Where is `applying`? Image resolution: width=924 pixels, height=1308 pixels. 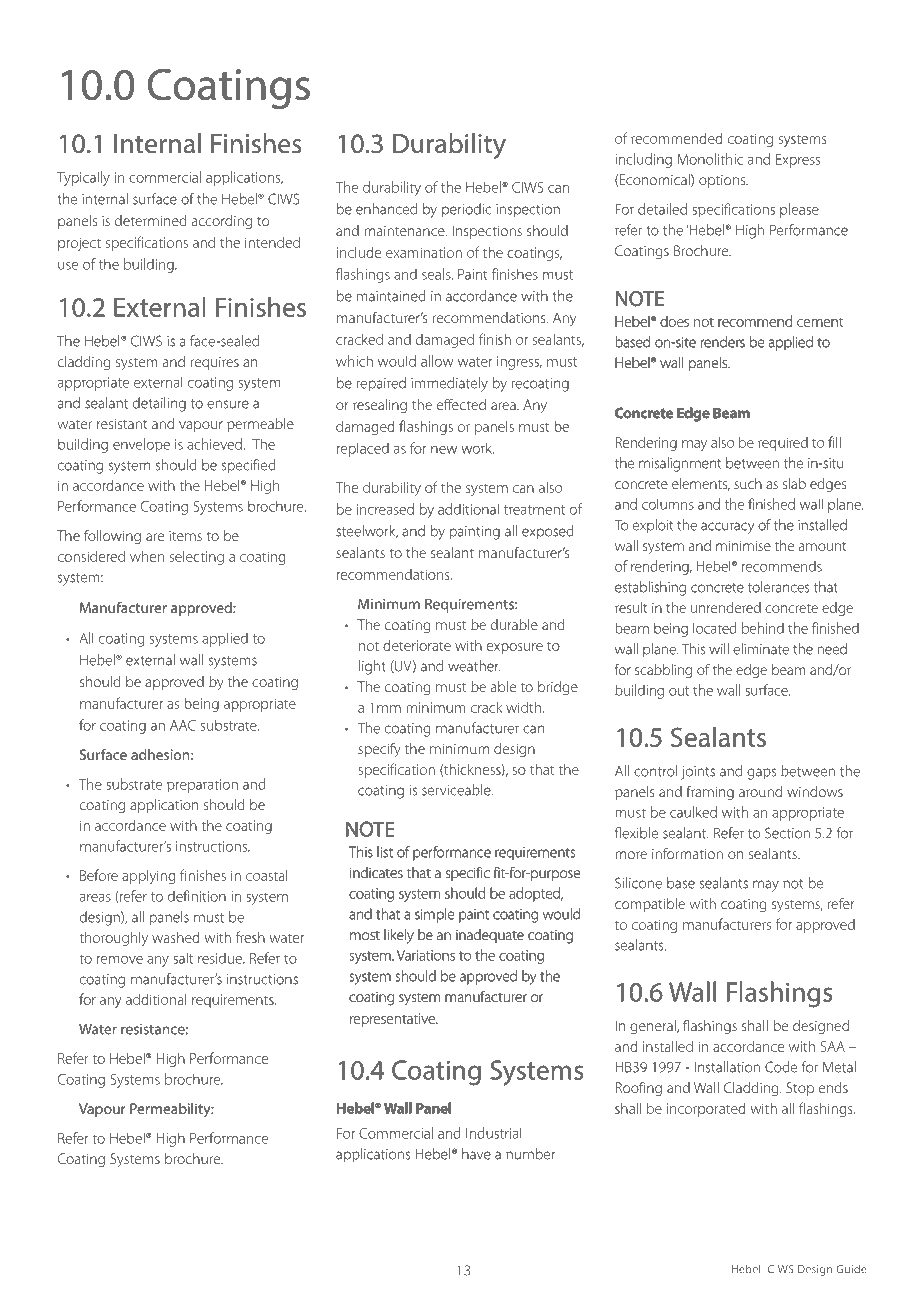
applying is located at coordinates (149, 877).
